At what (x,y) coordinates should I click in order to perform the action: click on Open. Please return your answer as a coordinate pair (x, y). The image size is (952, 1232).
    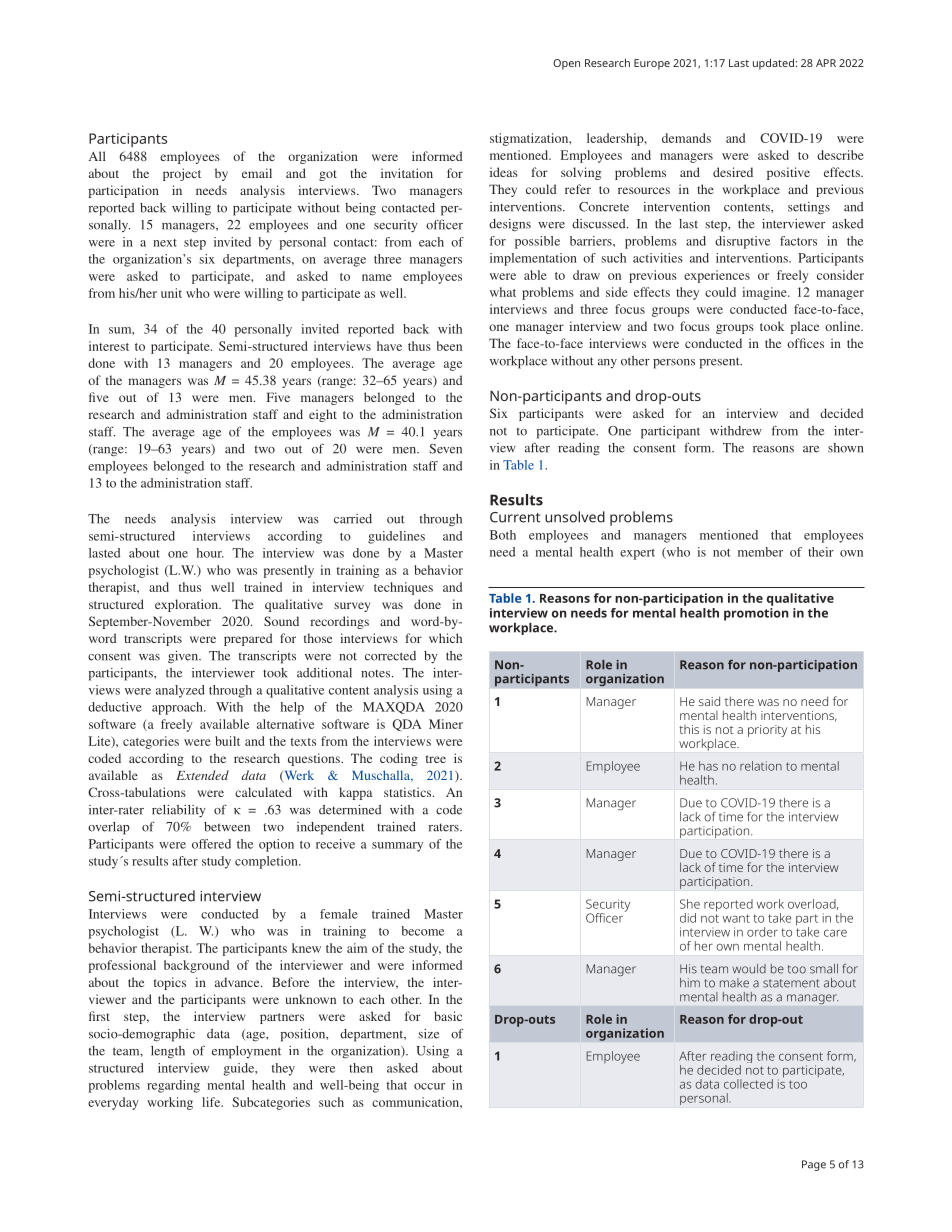
    Looking at the image, I should click on (566, 64).
